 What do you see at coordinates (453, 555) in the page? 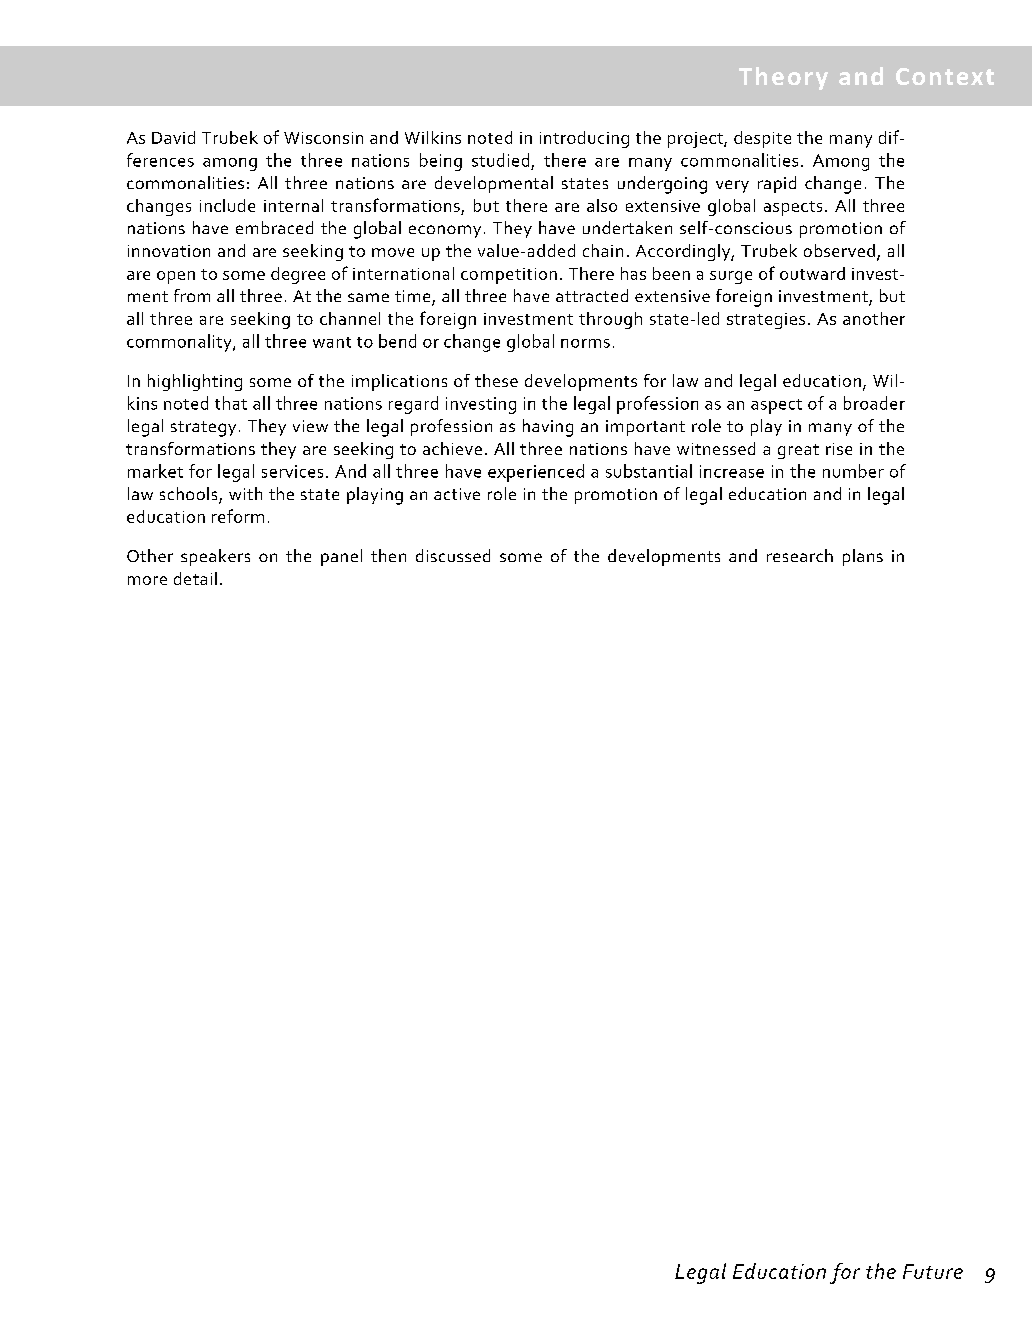
I see `discussed` at bounding box center [453, 555].
